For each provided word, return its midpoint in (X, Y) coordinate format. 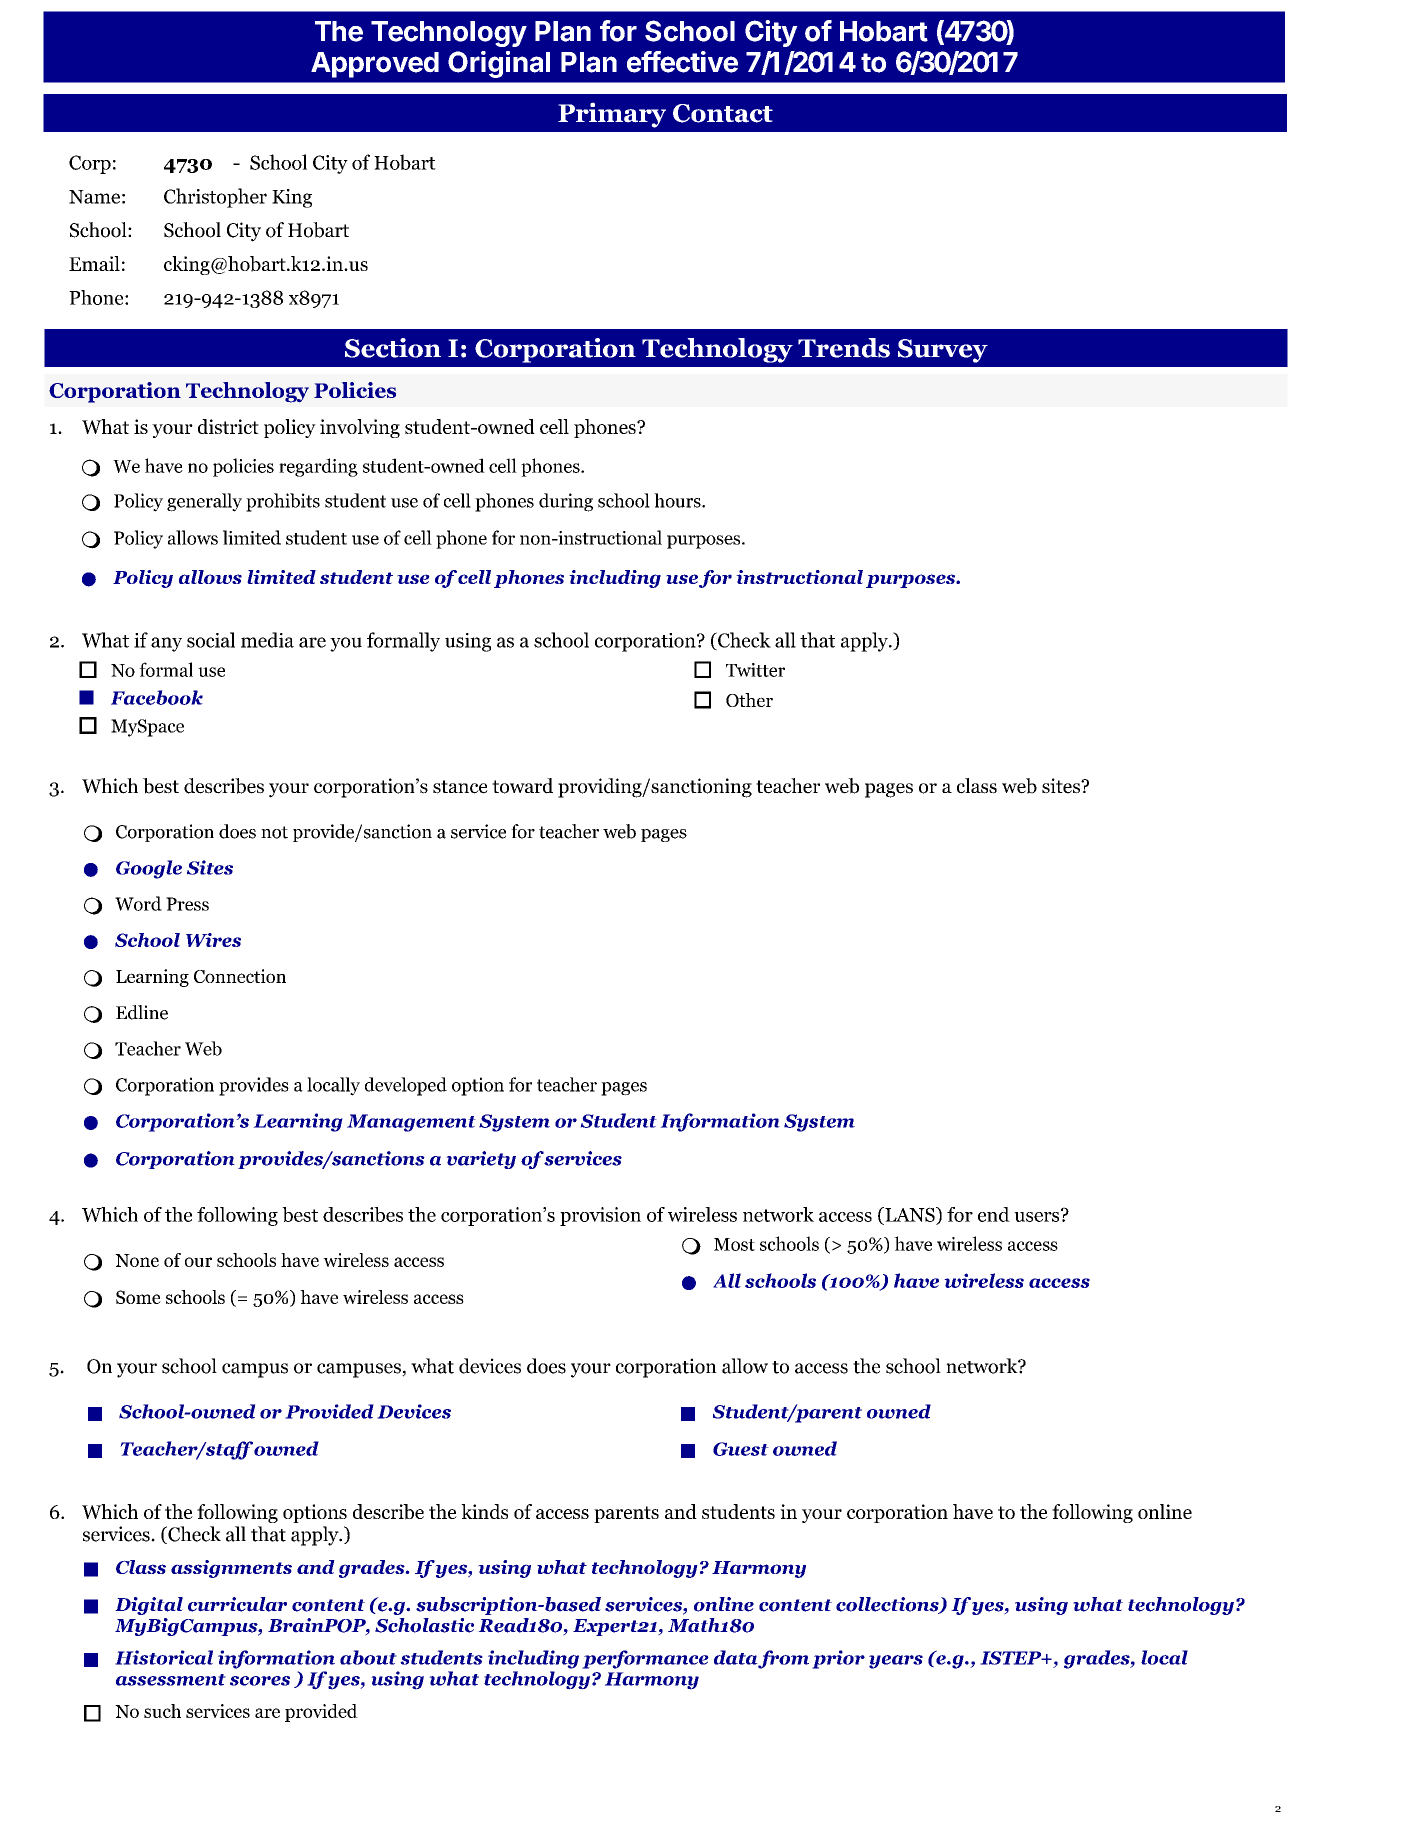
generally (204, 502)
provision (600, 1216)
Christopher (215, 198)
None (137, 1260)
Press (187, 904)
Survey (943, 351)
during (566, 502)
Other (749, 700)
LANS (910, 1214)
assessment (171, 1680)
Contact (723, 113)
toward (522, 786)
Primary (612, 115)
